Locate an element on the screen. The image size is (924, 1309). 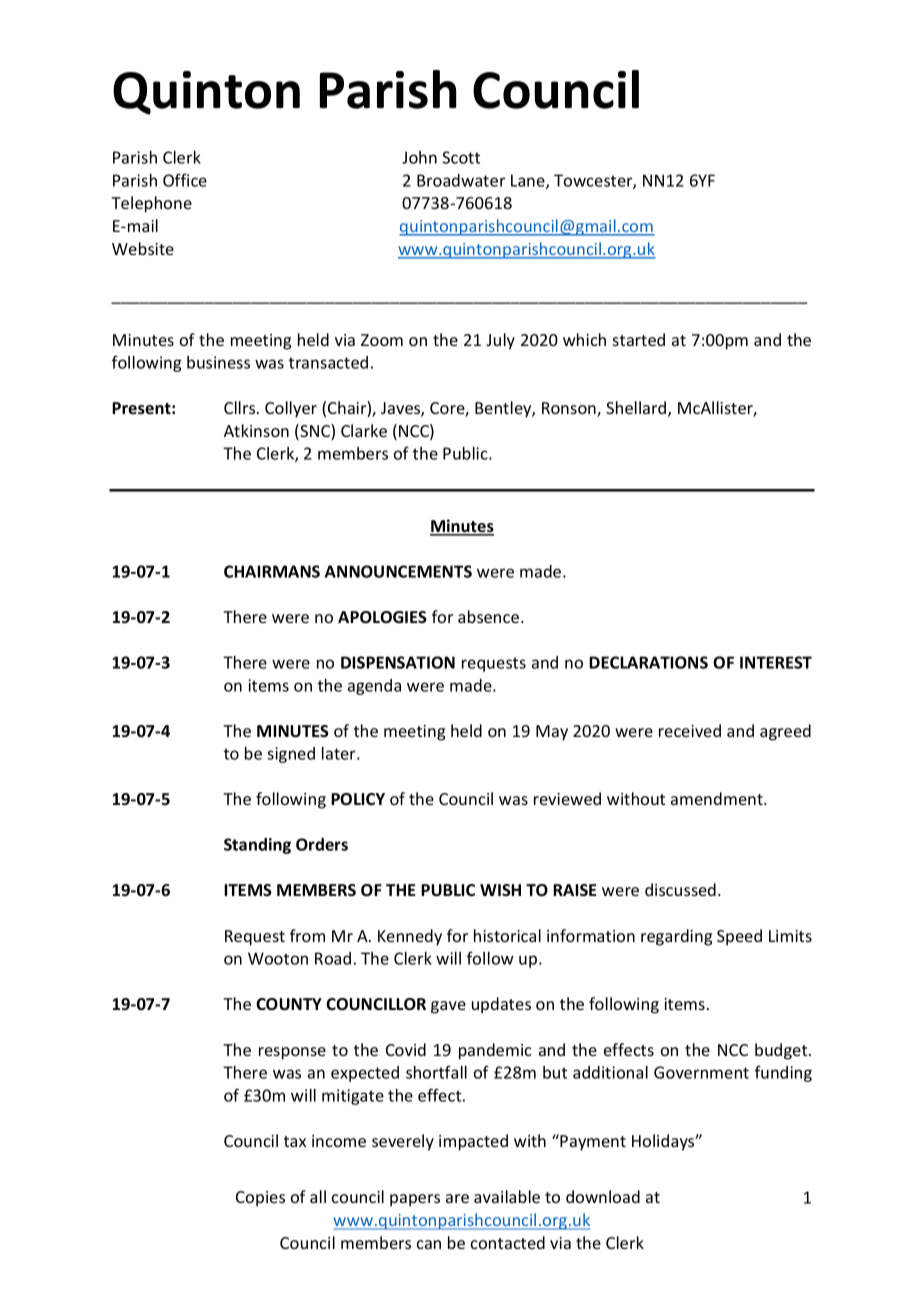
Copies is located at coordinates (260, 1199).
